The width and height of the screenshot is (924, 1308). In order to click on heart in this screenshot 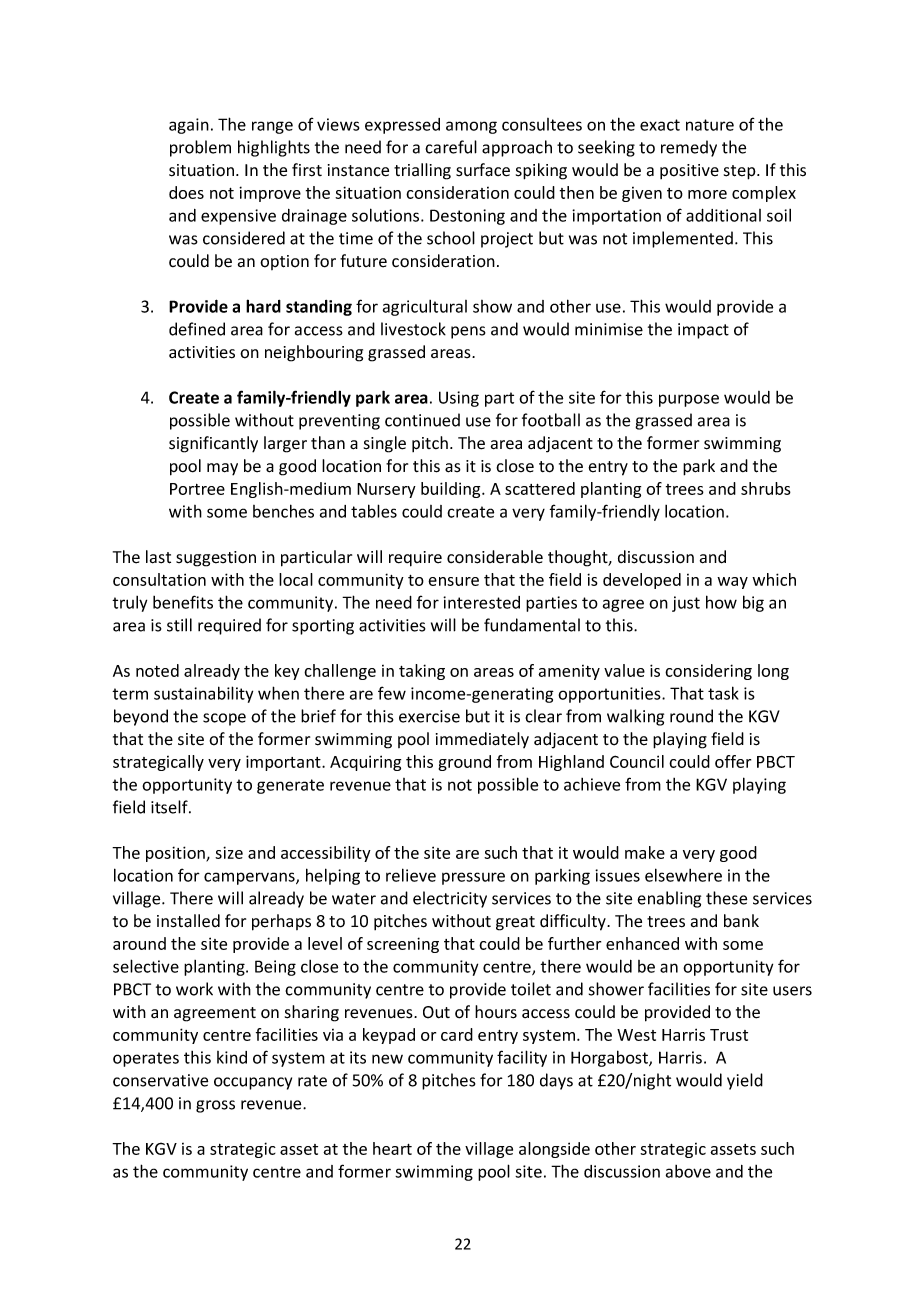, I will do `click(392, 1148)`.
